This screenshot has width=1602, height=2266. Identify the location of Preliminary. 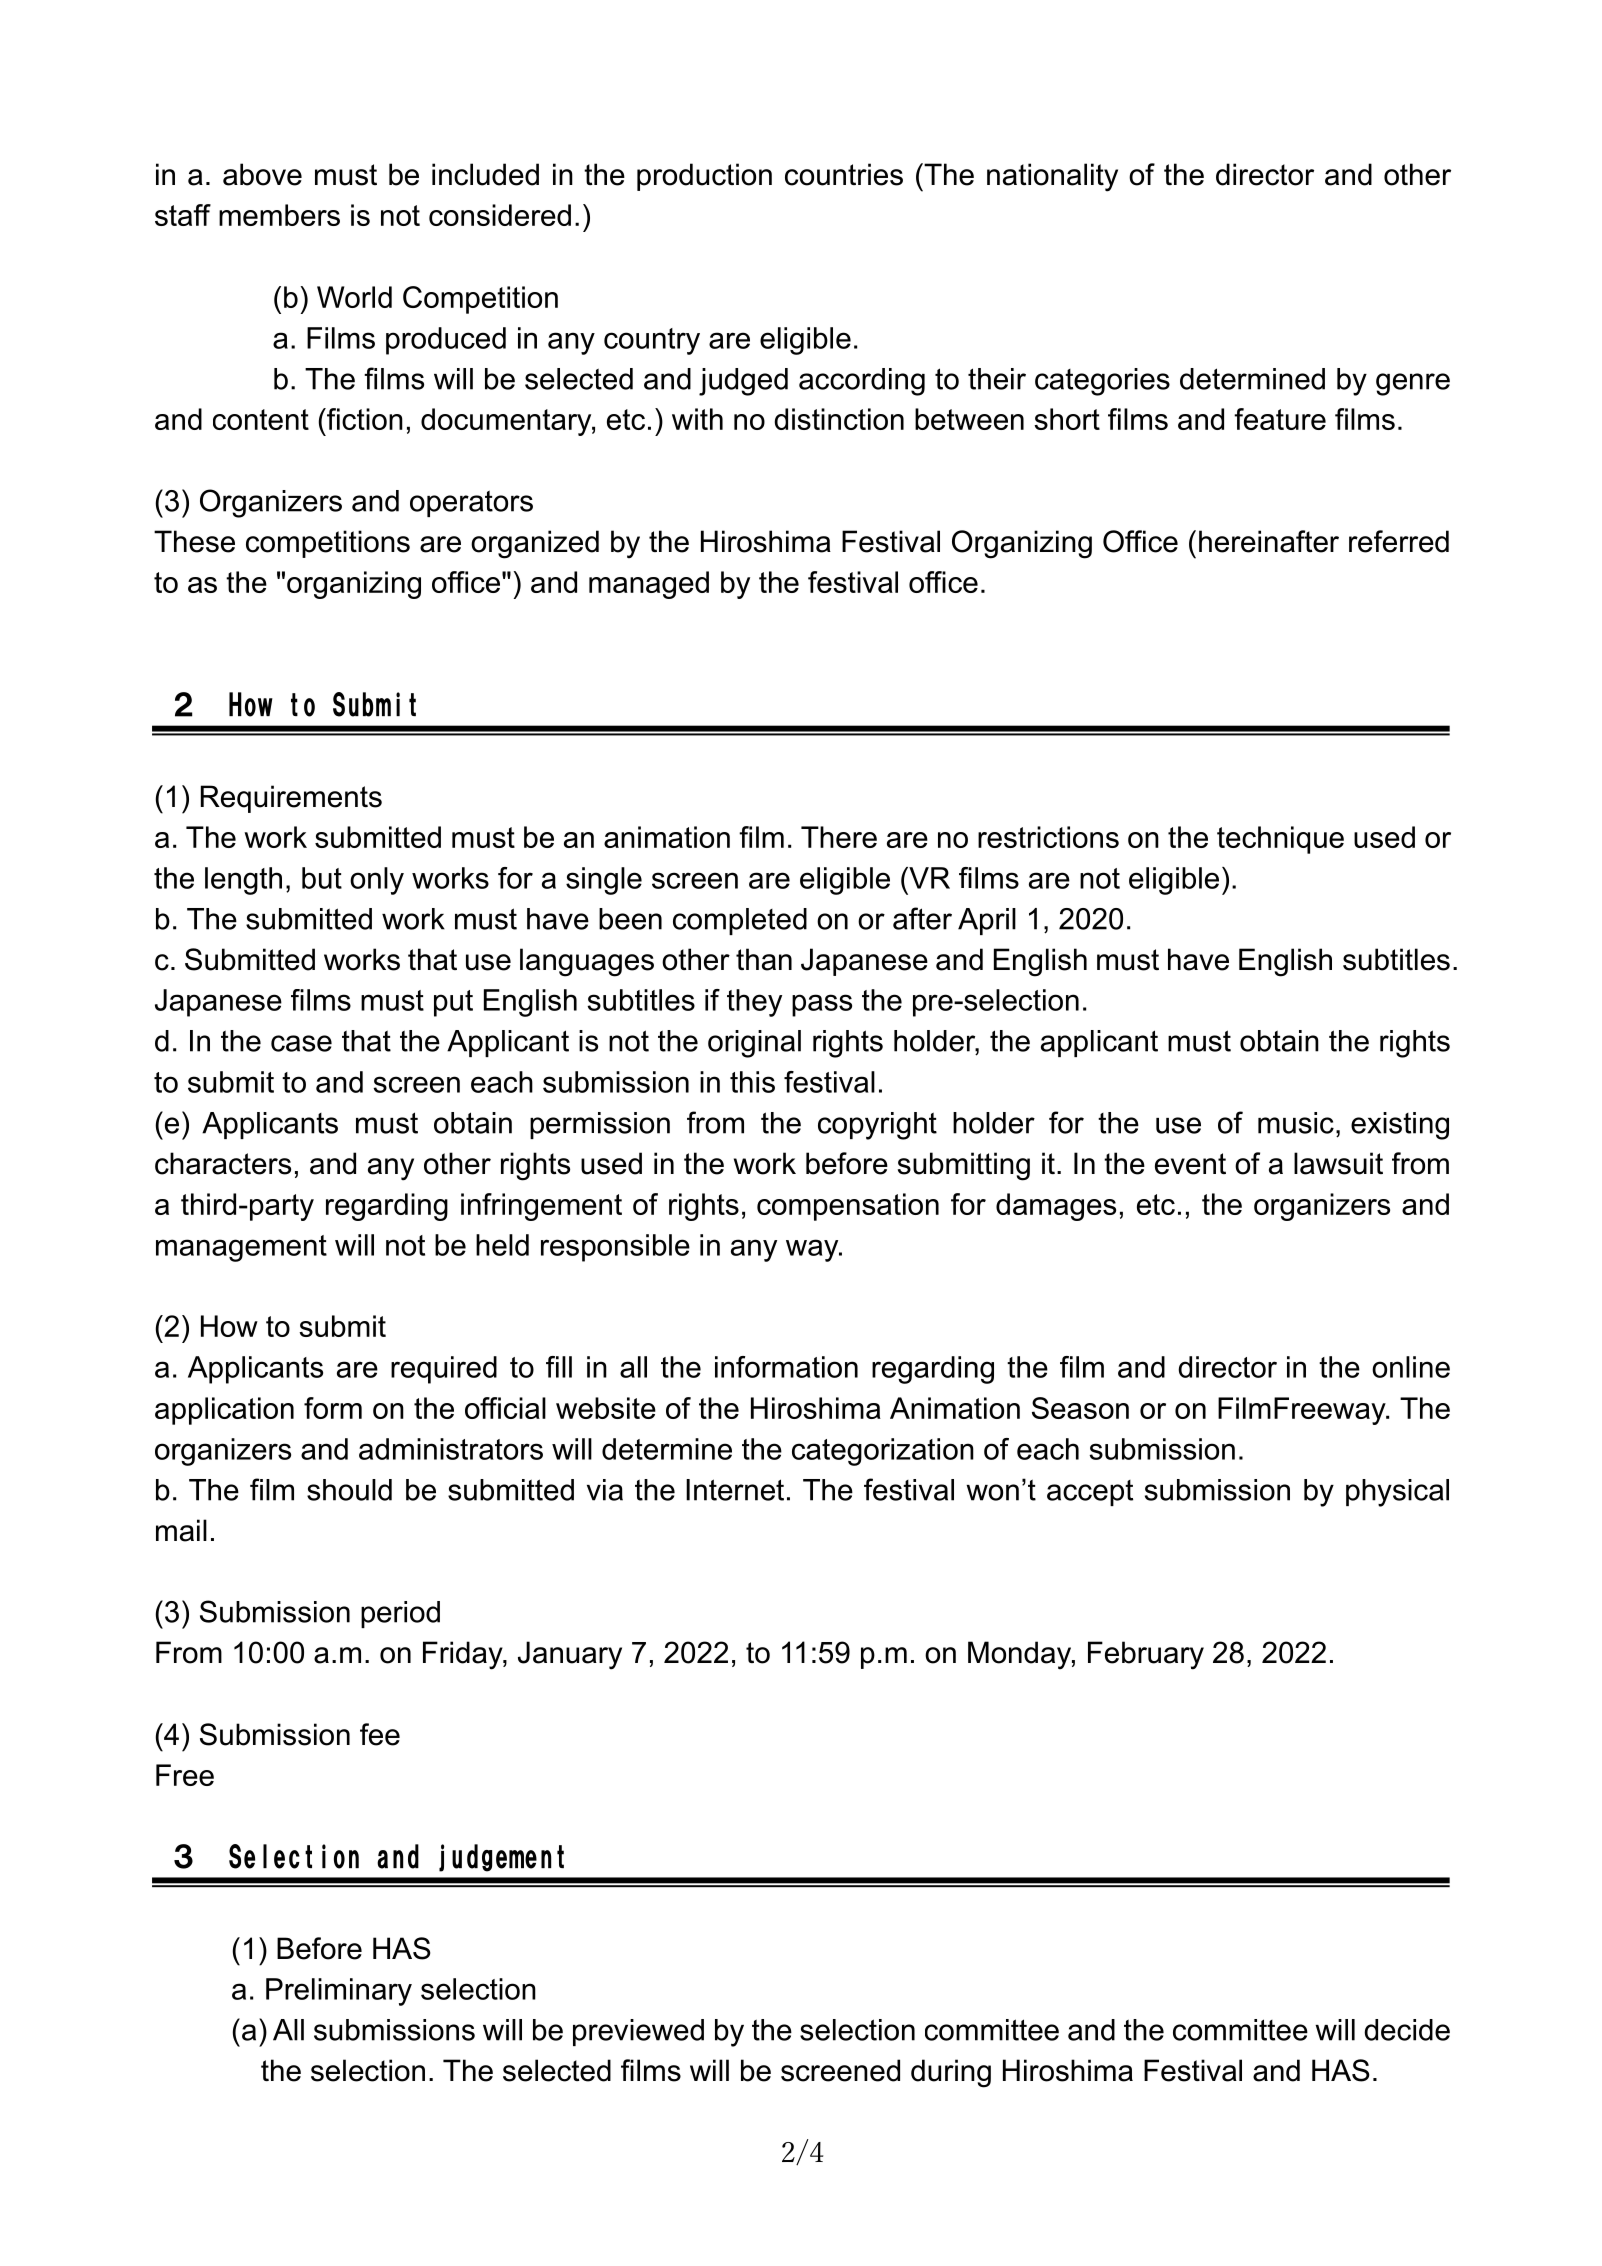
(339, 1992).
